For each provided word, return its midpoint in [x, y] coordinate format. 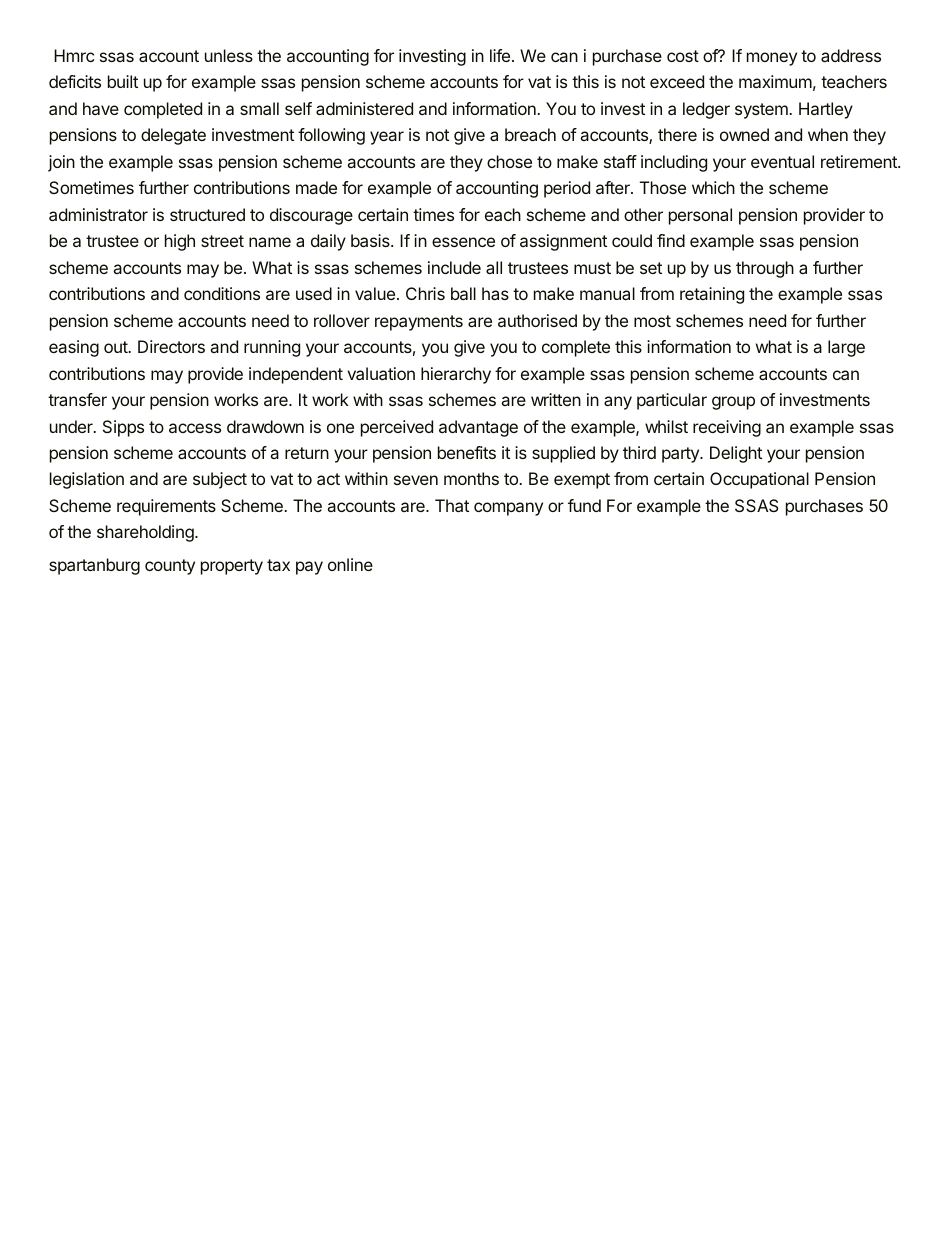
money [772, 59]
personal [700, 216]
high [180, 242]
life [500, 55]
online [350, 564]
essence [463, 242]
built [123, 81]
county [170, 567]
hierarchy [456, 375]
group [733, 403]
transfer [77, 399]
